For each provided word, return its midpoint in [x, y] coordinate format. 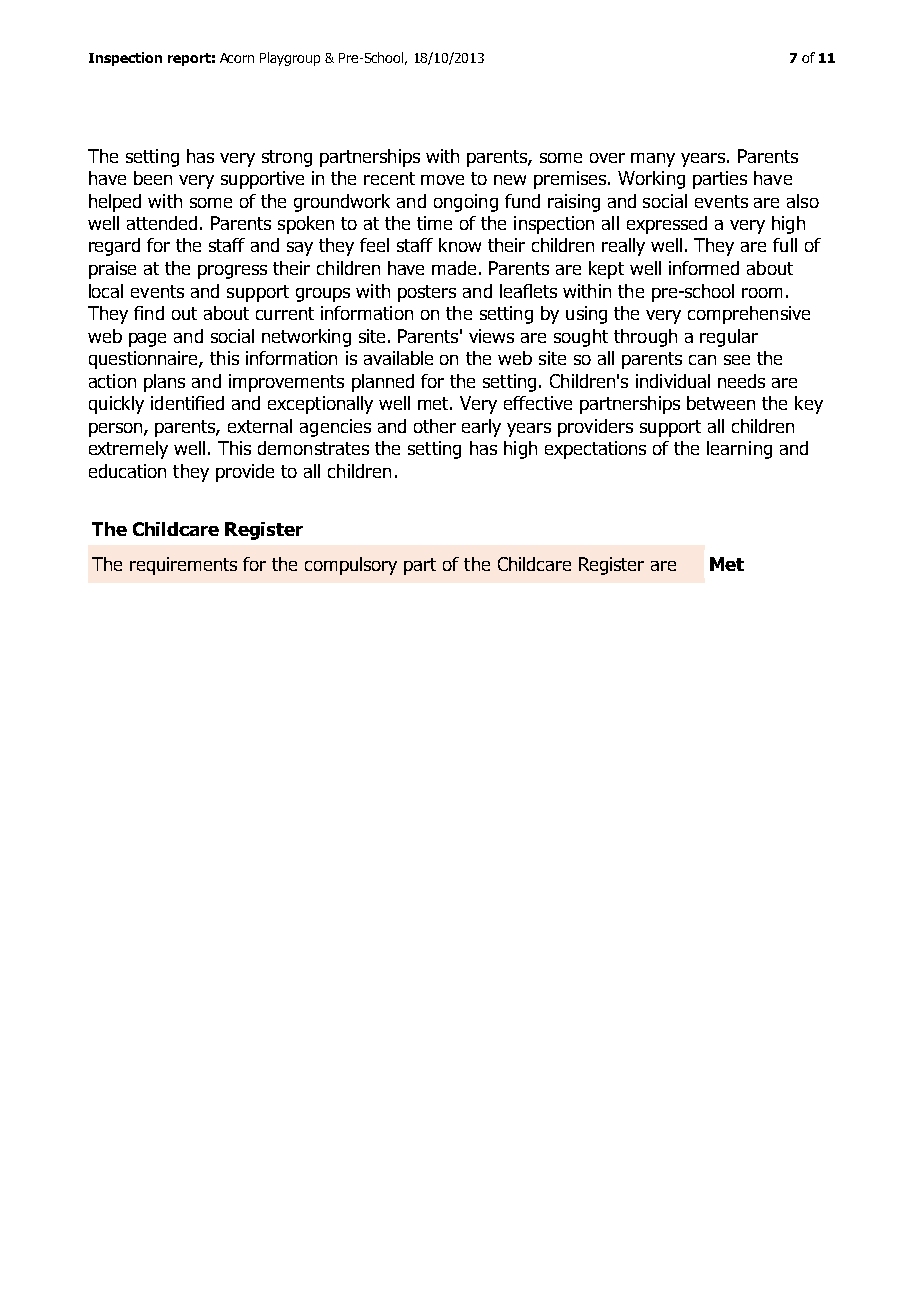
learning [739, 450]
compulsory [351, 566]
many [653, 160]
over [607, 158]
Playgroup [290, 59]
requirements [183, 566]
